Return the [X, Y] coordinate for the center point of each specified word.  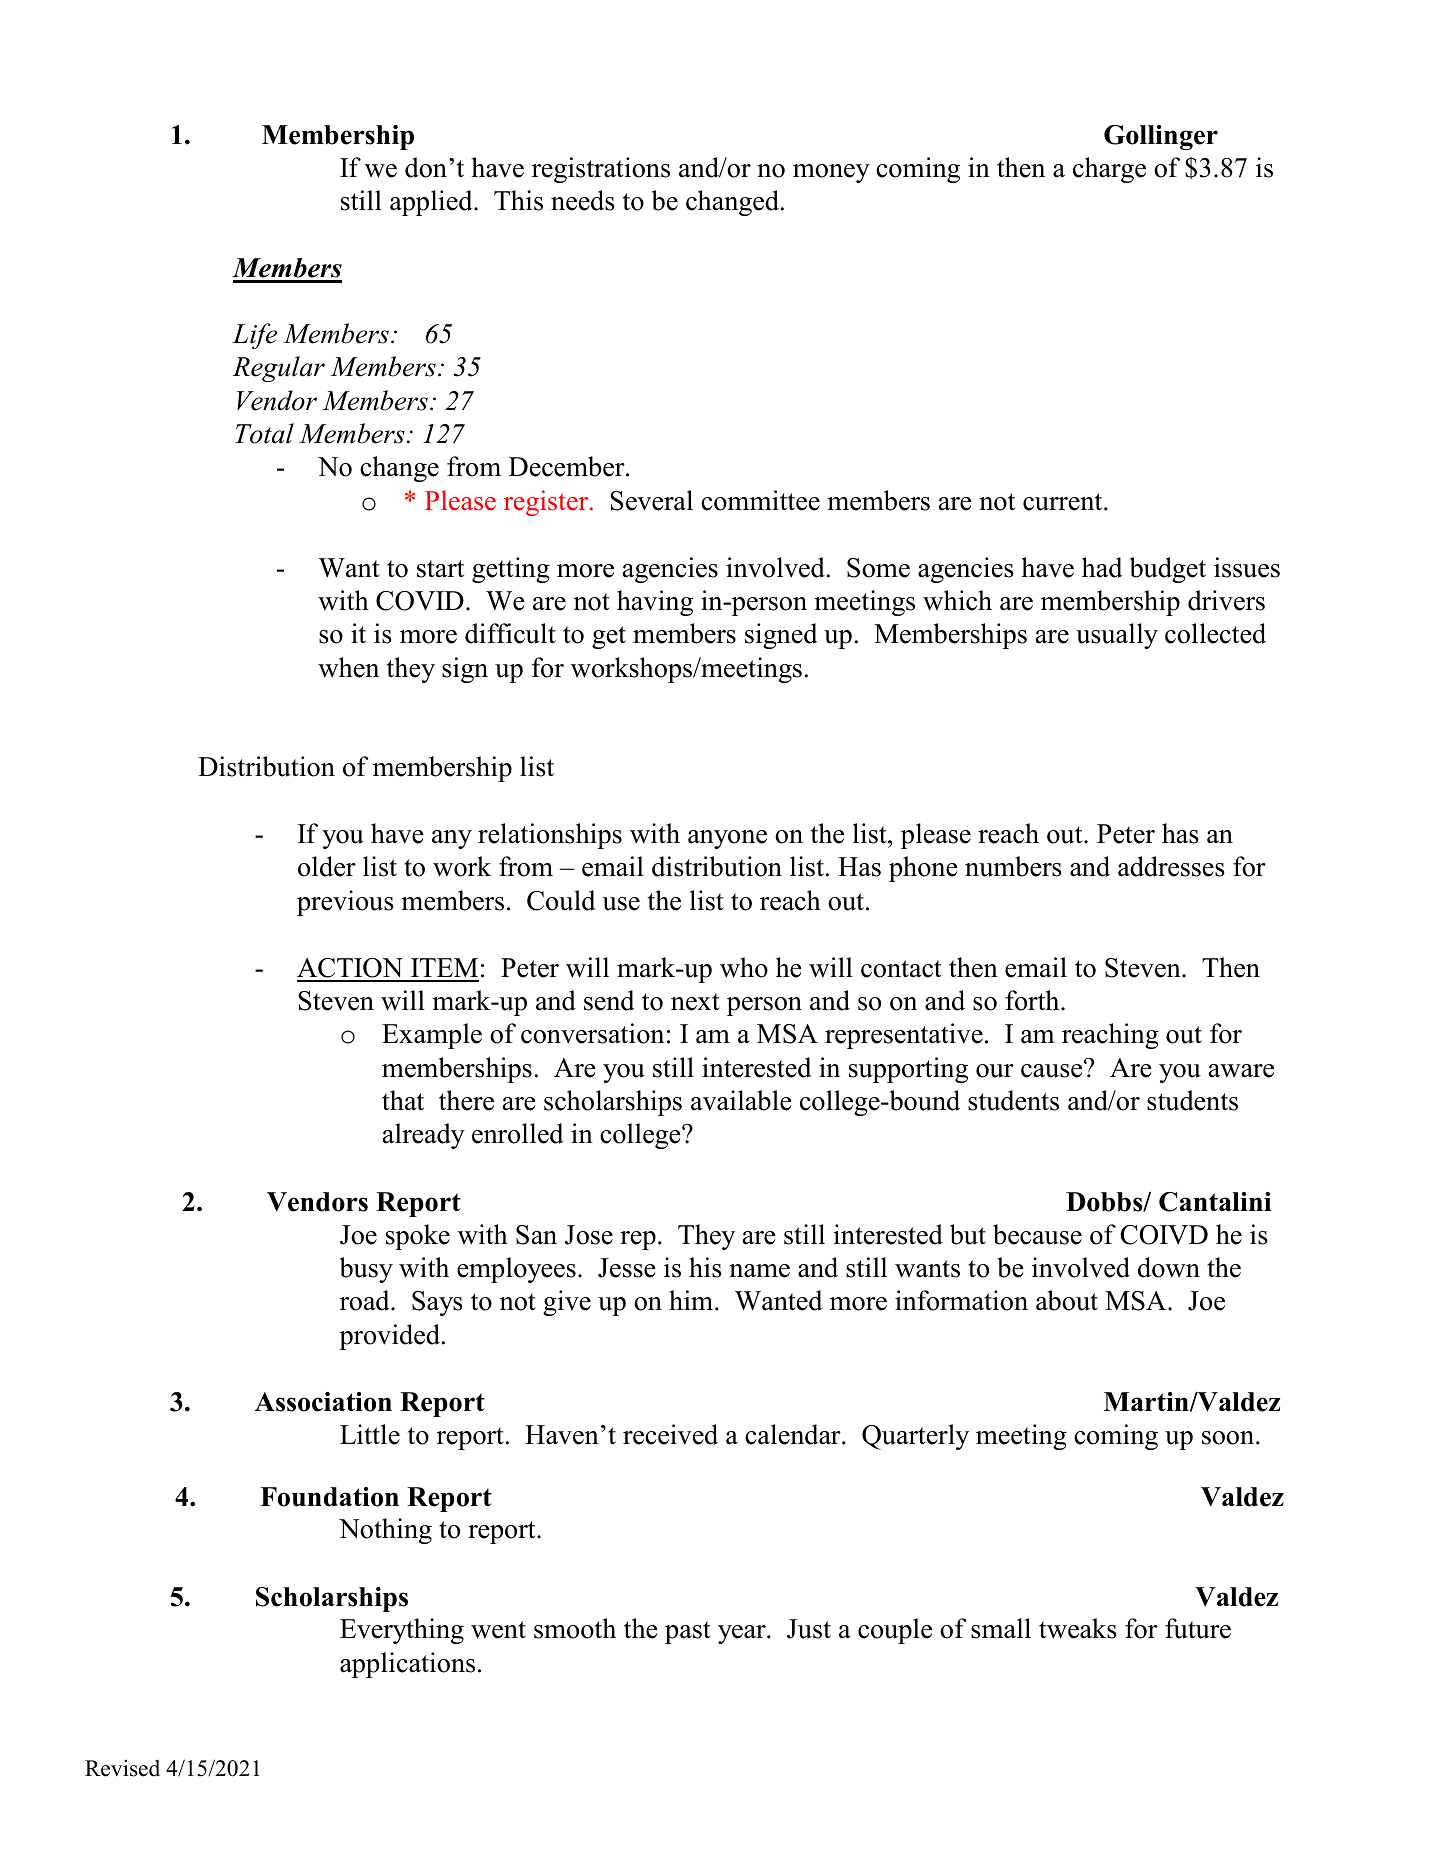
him [692, 1300]
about [1067, 1300]
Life [254, 336]
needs [583, 200]
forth [1033, 1000]
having [655, 603]
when [348, 667]
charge [1109, 170]
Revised [122, 1768]
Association [323, 1402]
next [695, 1002]
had [1102, 567]
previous [345, 903]
